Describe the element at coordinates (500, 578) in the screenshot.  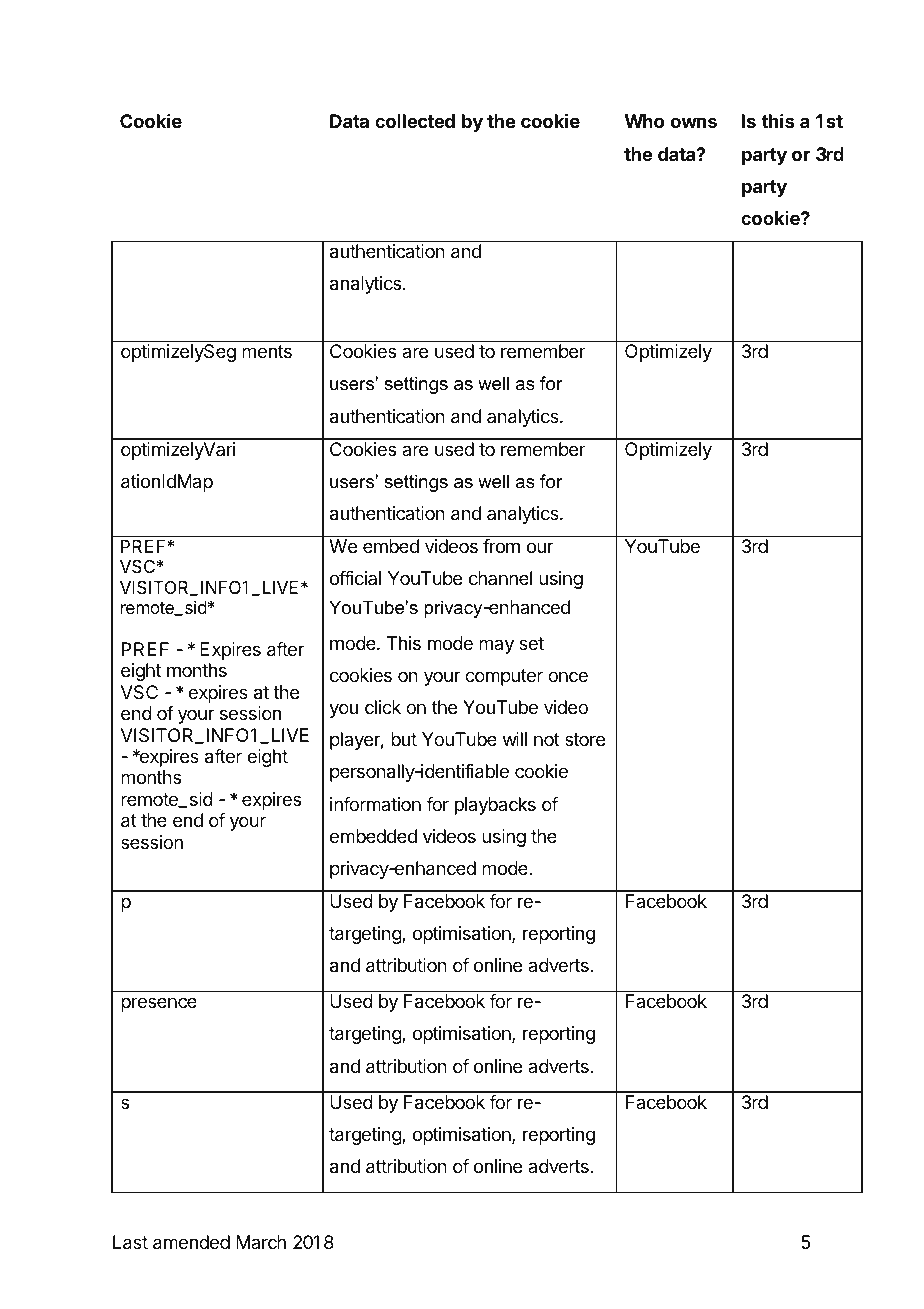
I see `channel` at that location.
